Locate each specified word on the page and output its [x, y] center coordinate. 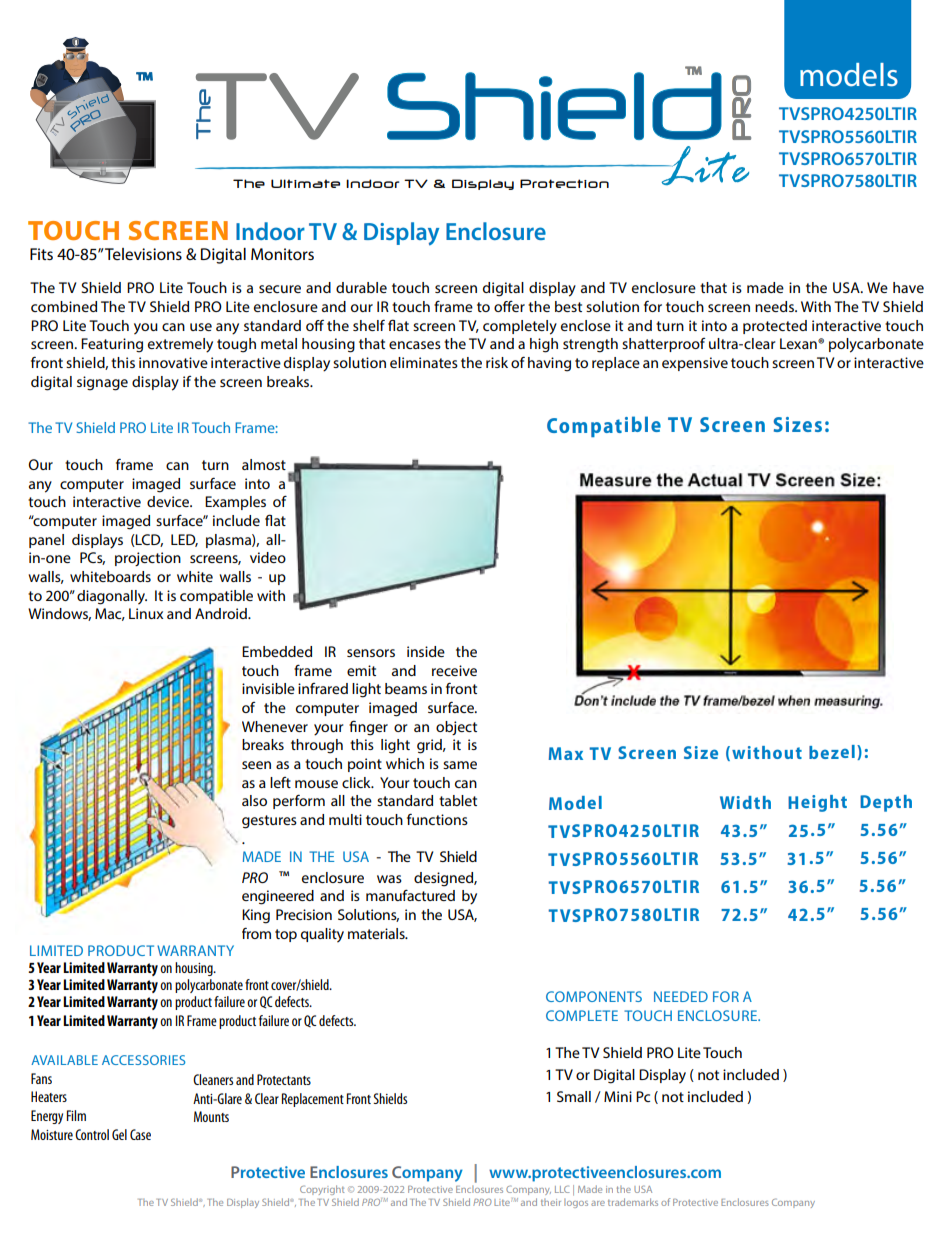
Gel [119, 1134]
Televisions [143, 254]
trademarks [633, 1202]
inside [426, 651]
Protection [564, 183]
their [551, 1202]
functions [437, 819]
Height [817, 803]
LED [184, 540]
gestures [269, 822]
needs [775, 306]
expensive [695, 364]
